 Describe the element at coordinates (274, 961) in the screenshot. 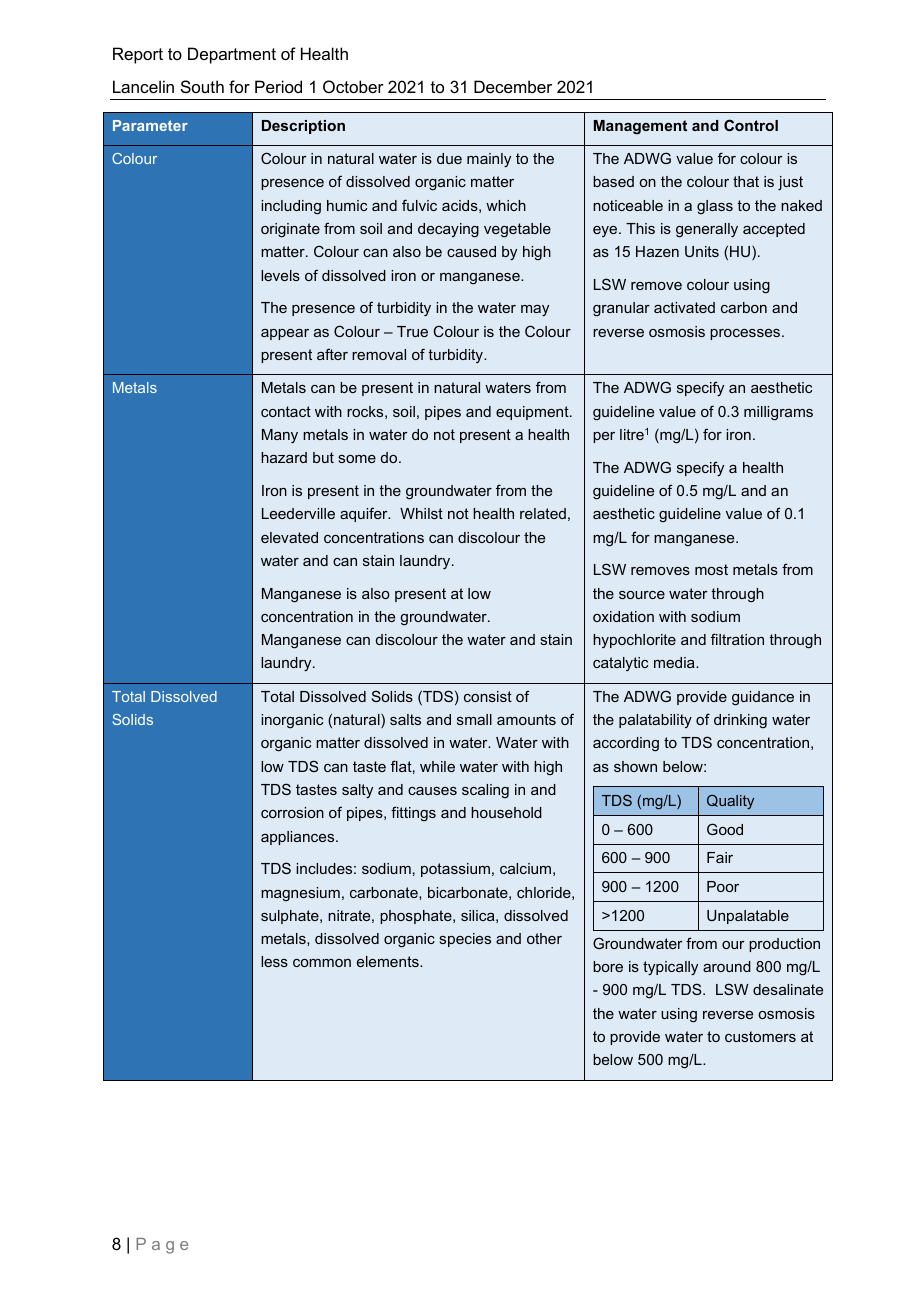

I see `less` at that location.
